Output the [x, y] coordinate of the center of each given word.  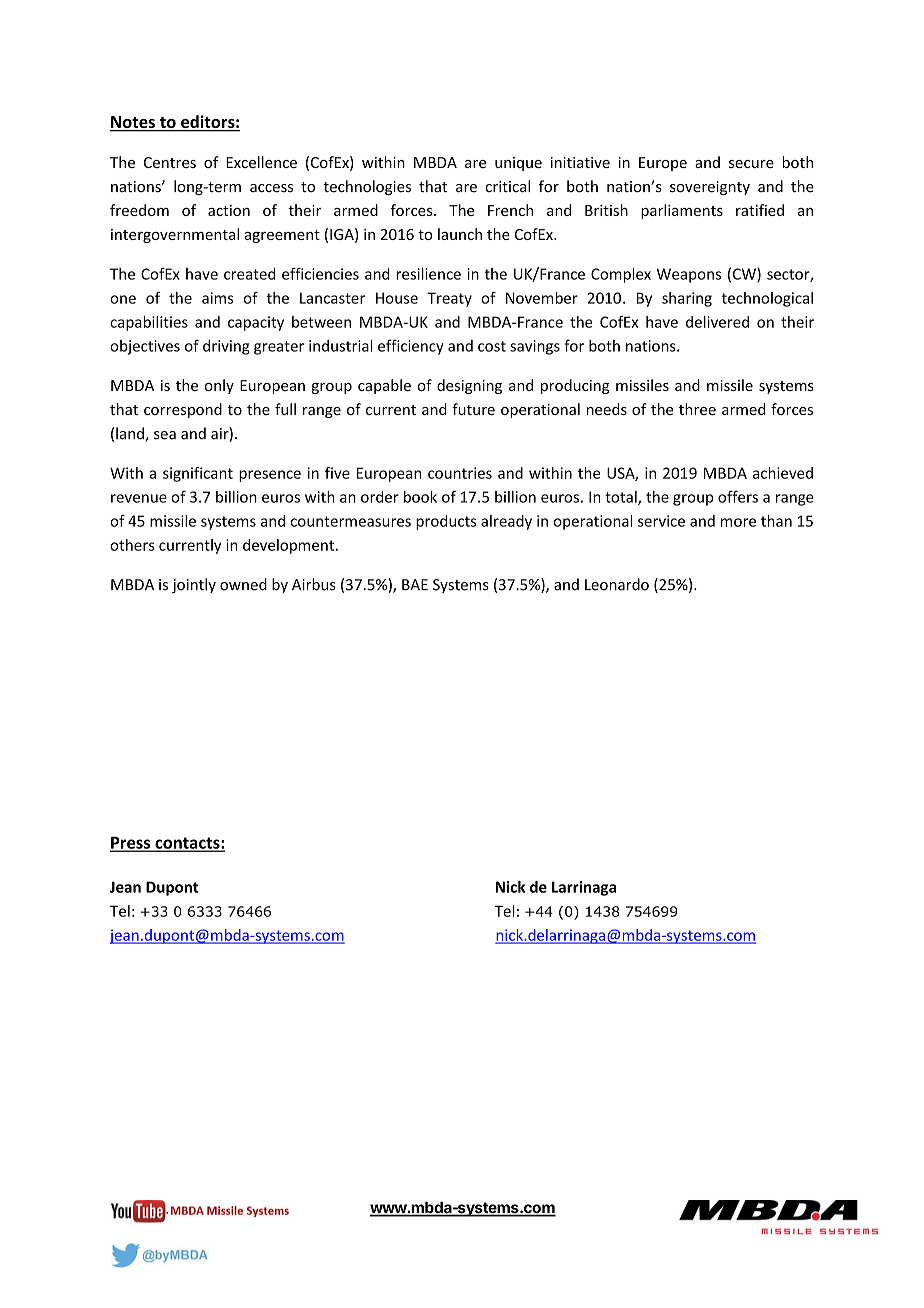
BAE [415, 584]
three [697, 409]
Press [131, 843]
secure [751, 164]
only [219, 386]
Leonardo [617, 584]
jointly [194, 585]
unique [518, 164]
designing [469, 386]
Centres [170, 162]
